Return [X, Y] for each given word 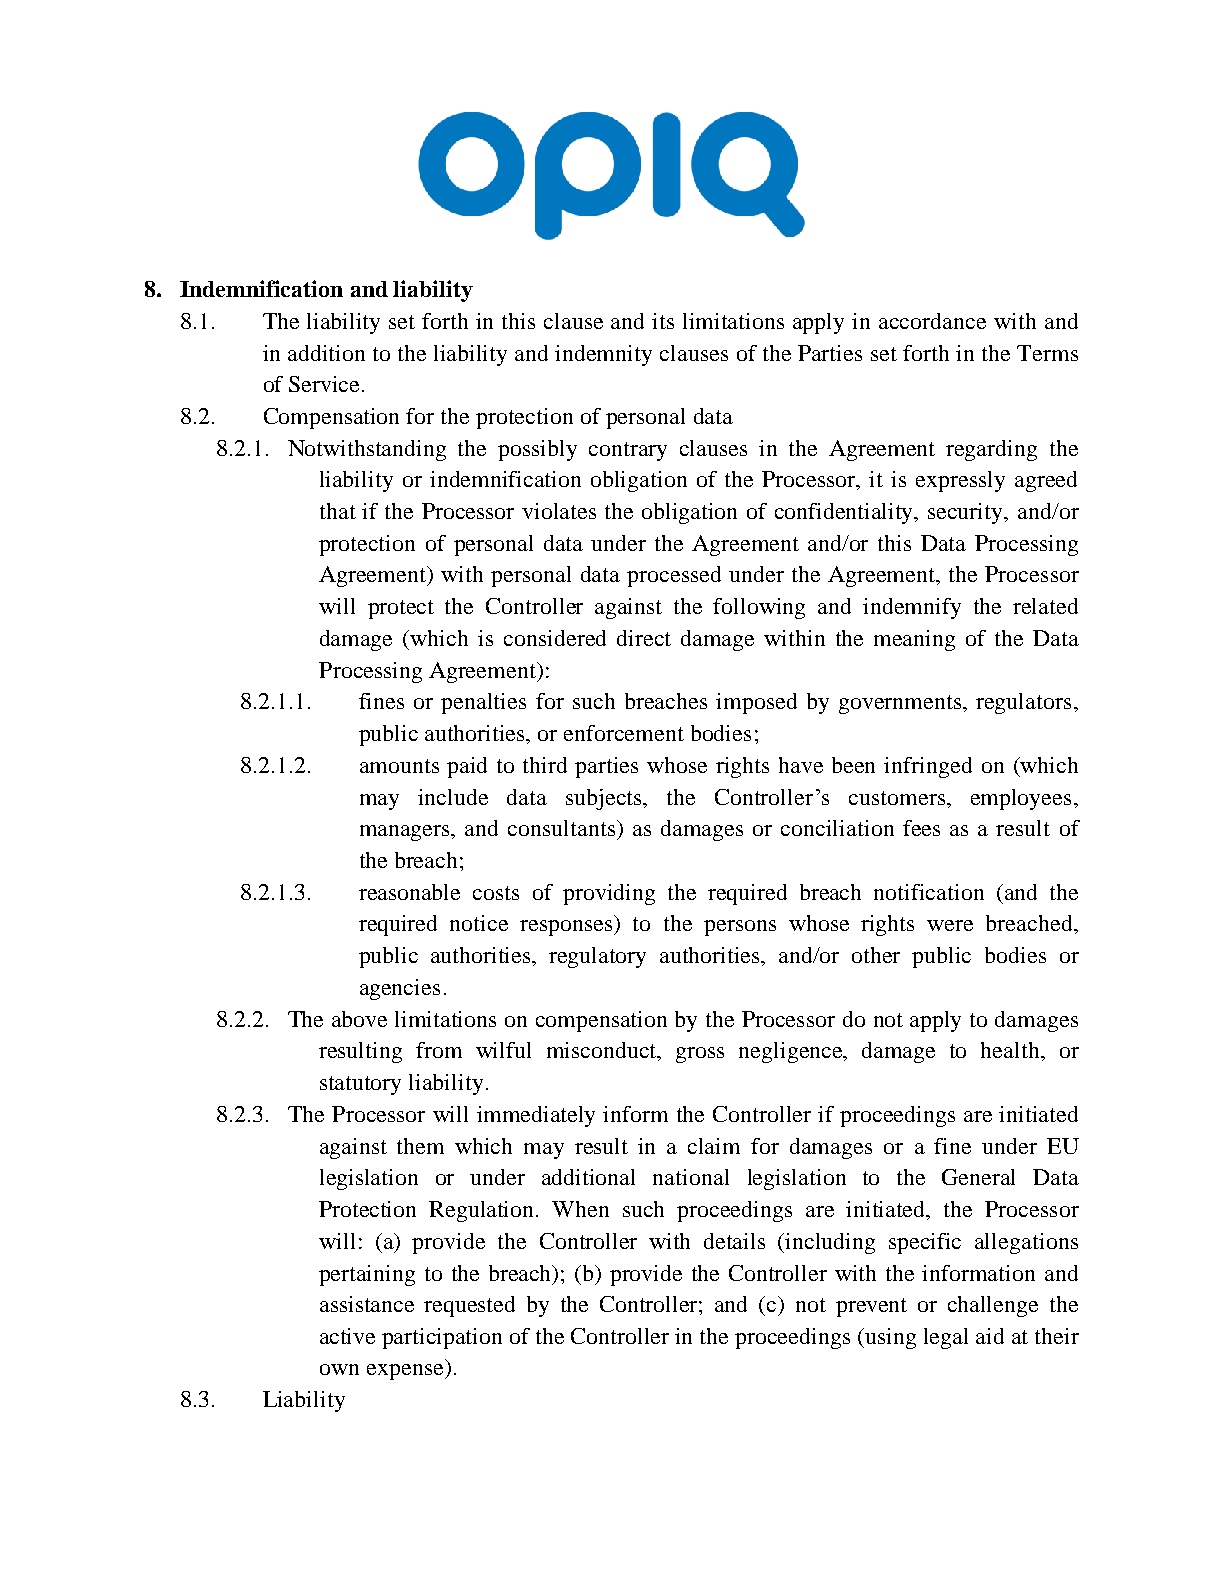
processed [674, 576]
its [663, 321]
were [950, 925]
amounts [399, 766]
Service [326, 384]
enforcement [624, 733]
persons [740, 928]
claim [714, 1146]
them [420, 1146]
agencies [400, 989]
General [978, 1177]
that [338, 511]
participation [442, 1338]
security [967, 513]
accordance [932, 321]
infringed [928, 767]
